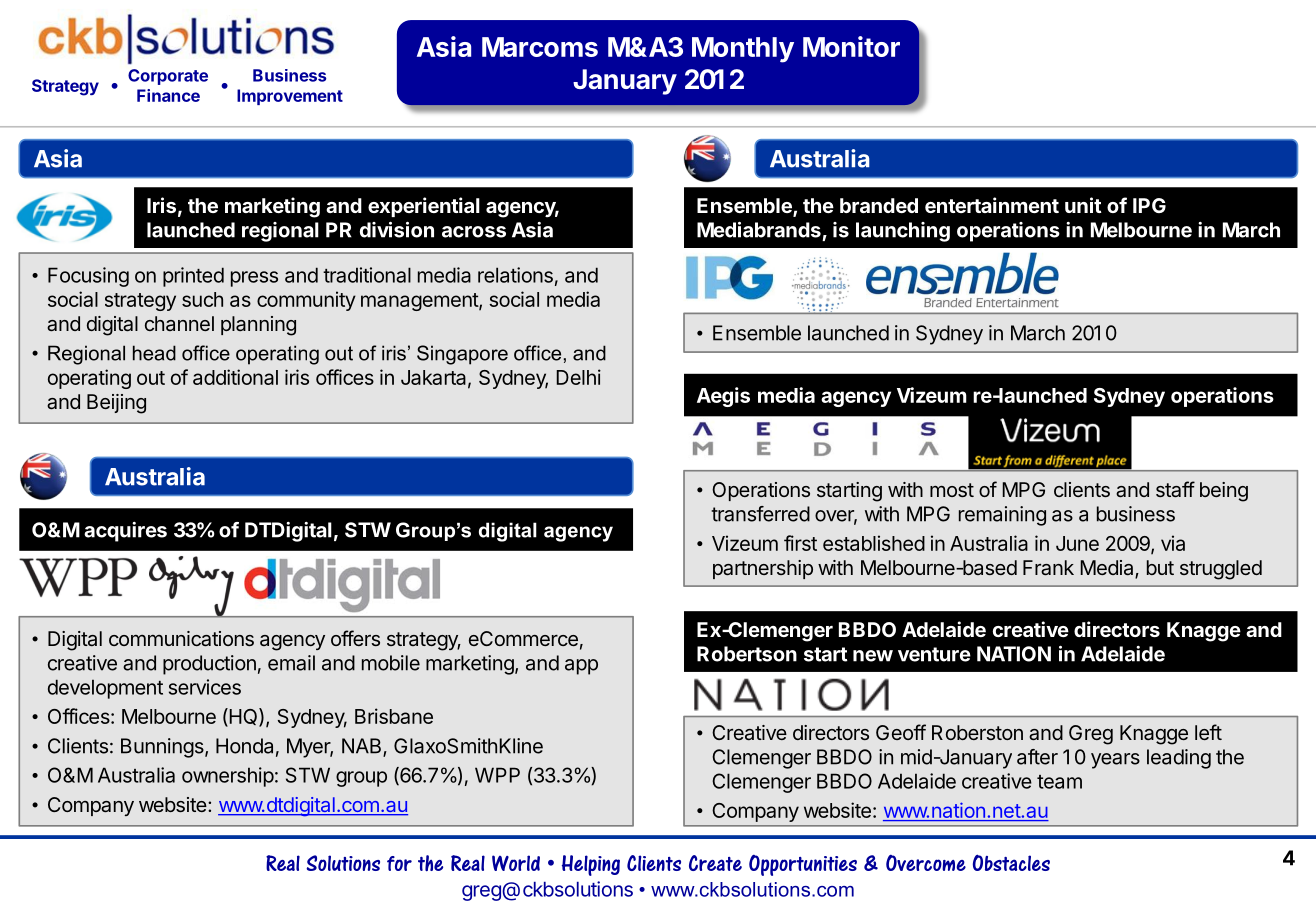 Image resolution: width=1316 pixels, height=911 pixels. What do you see at coordinates (1175, 489) in the screenshot?
I see `staff` at bounding box center [1175, 489].
